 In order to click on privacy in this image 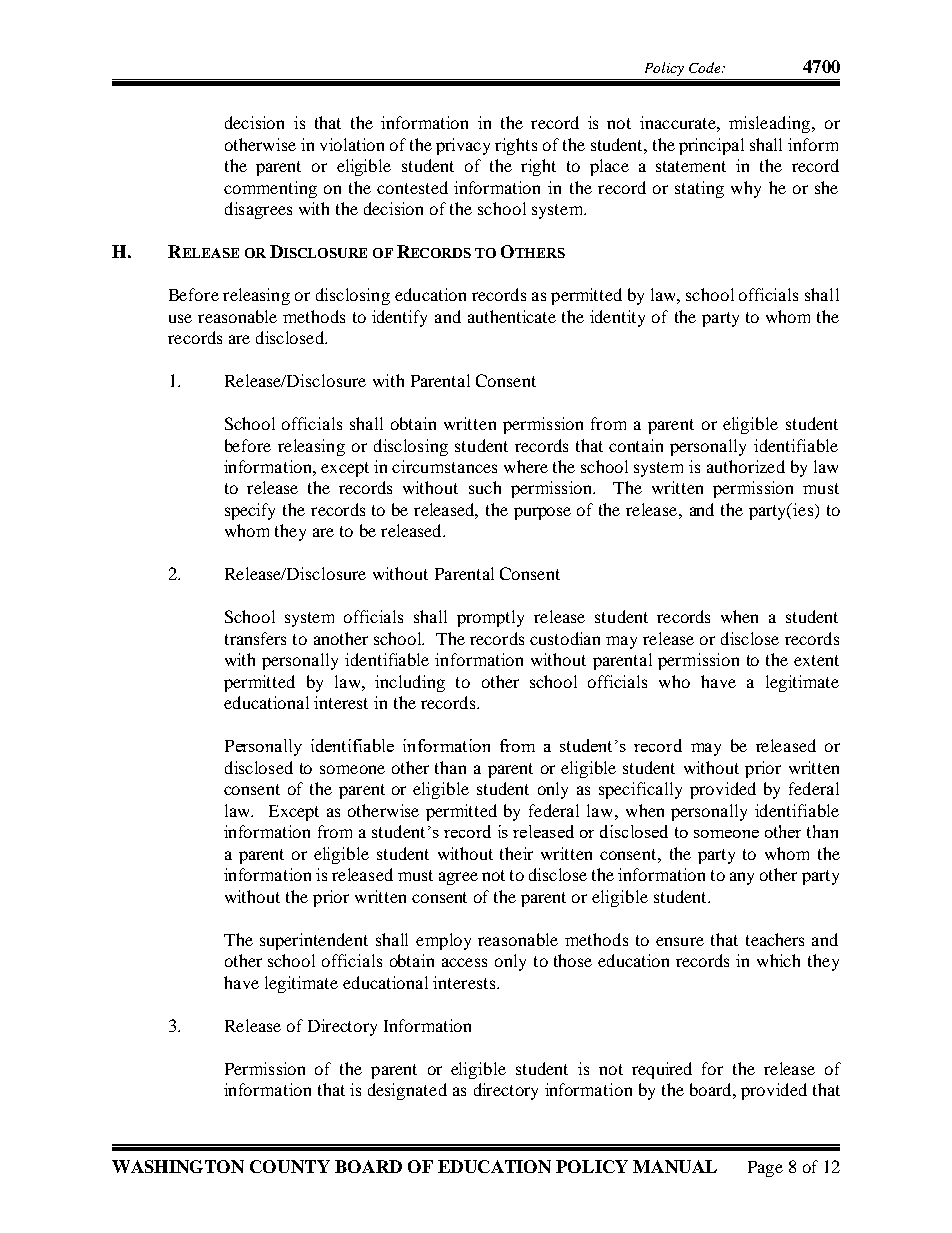, I will do `click(463, 146)`.
